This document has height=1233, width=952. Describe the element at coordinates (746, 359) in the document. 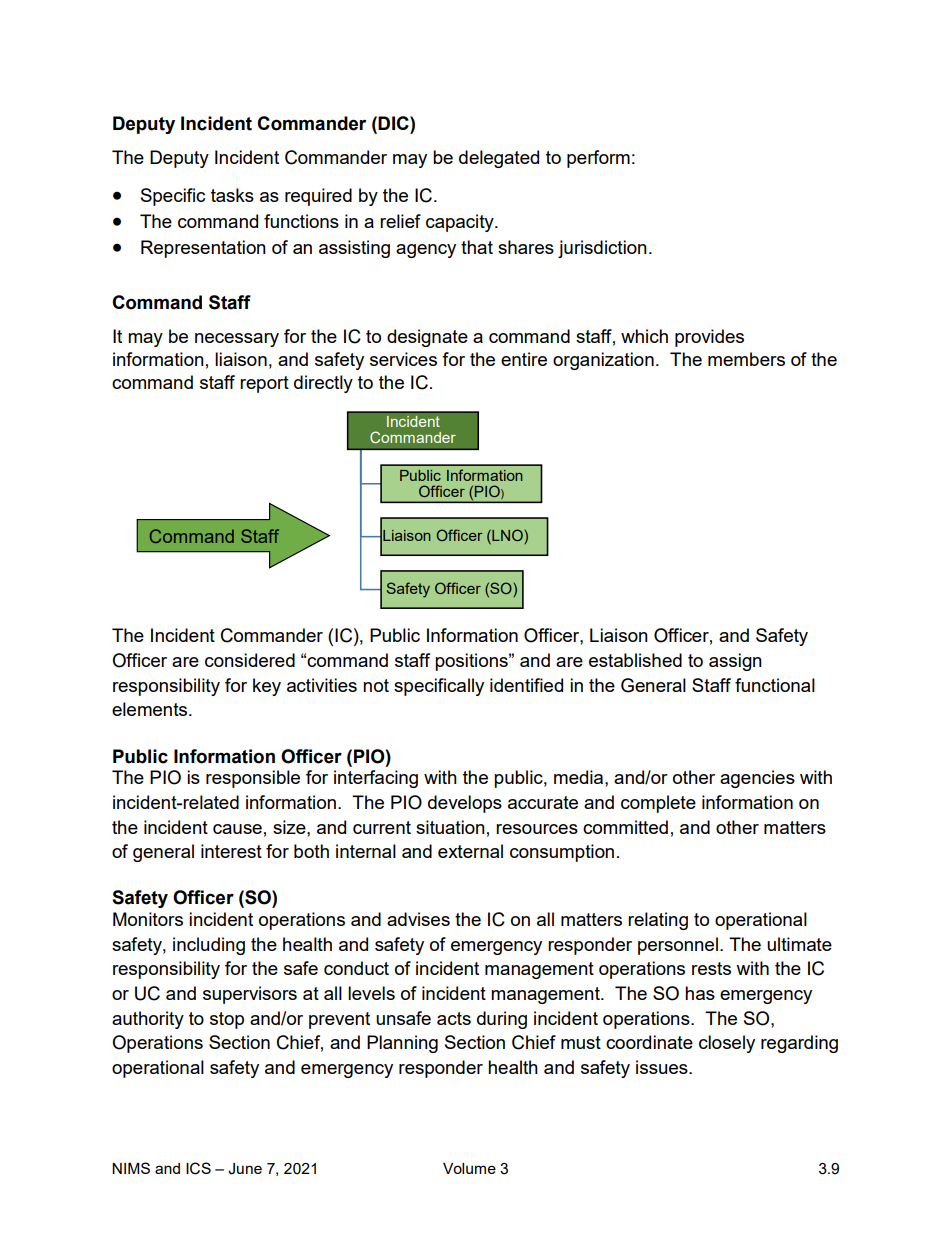

I see `members` at that location.
